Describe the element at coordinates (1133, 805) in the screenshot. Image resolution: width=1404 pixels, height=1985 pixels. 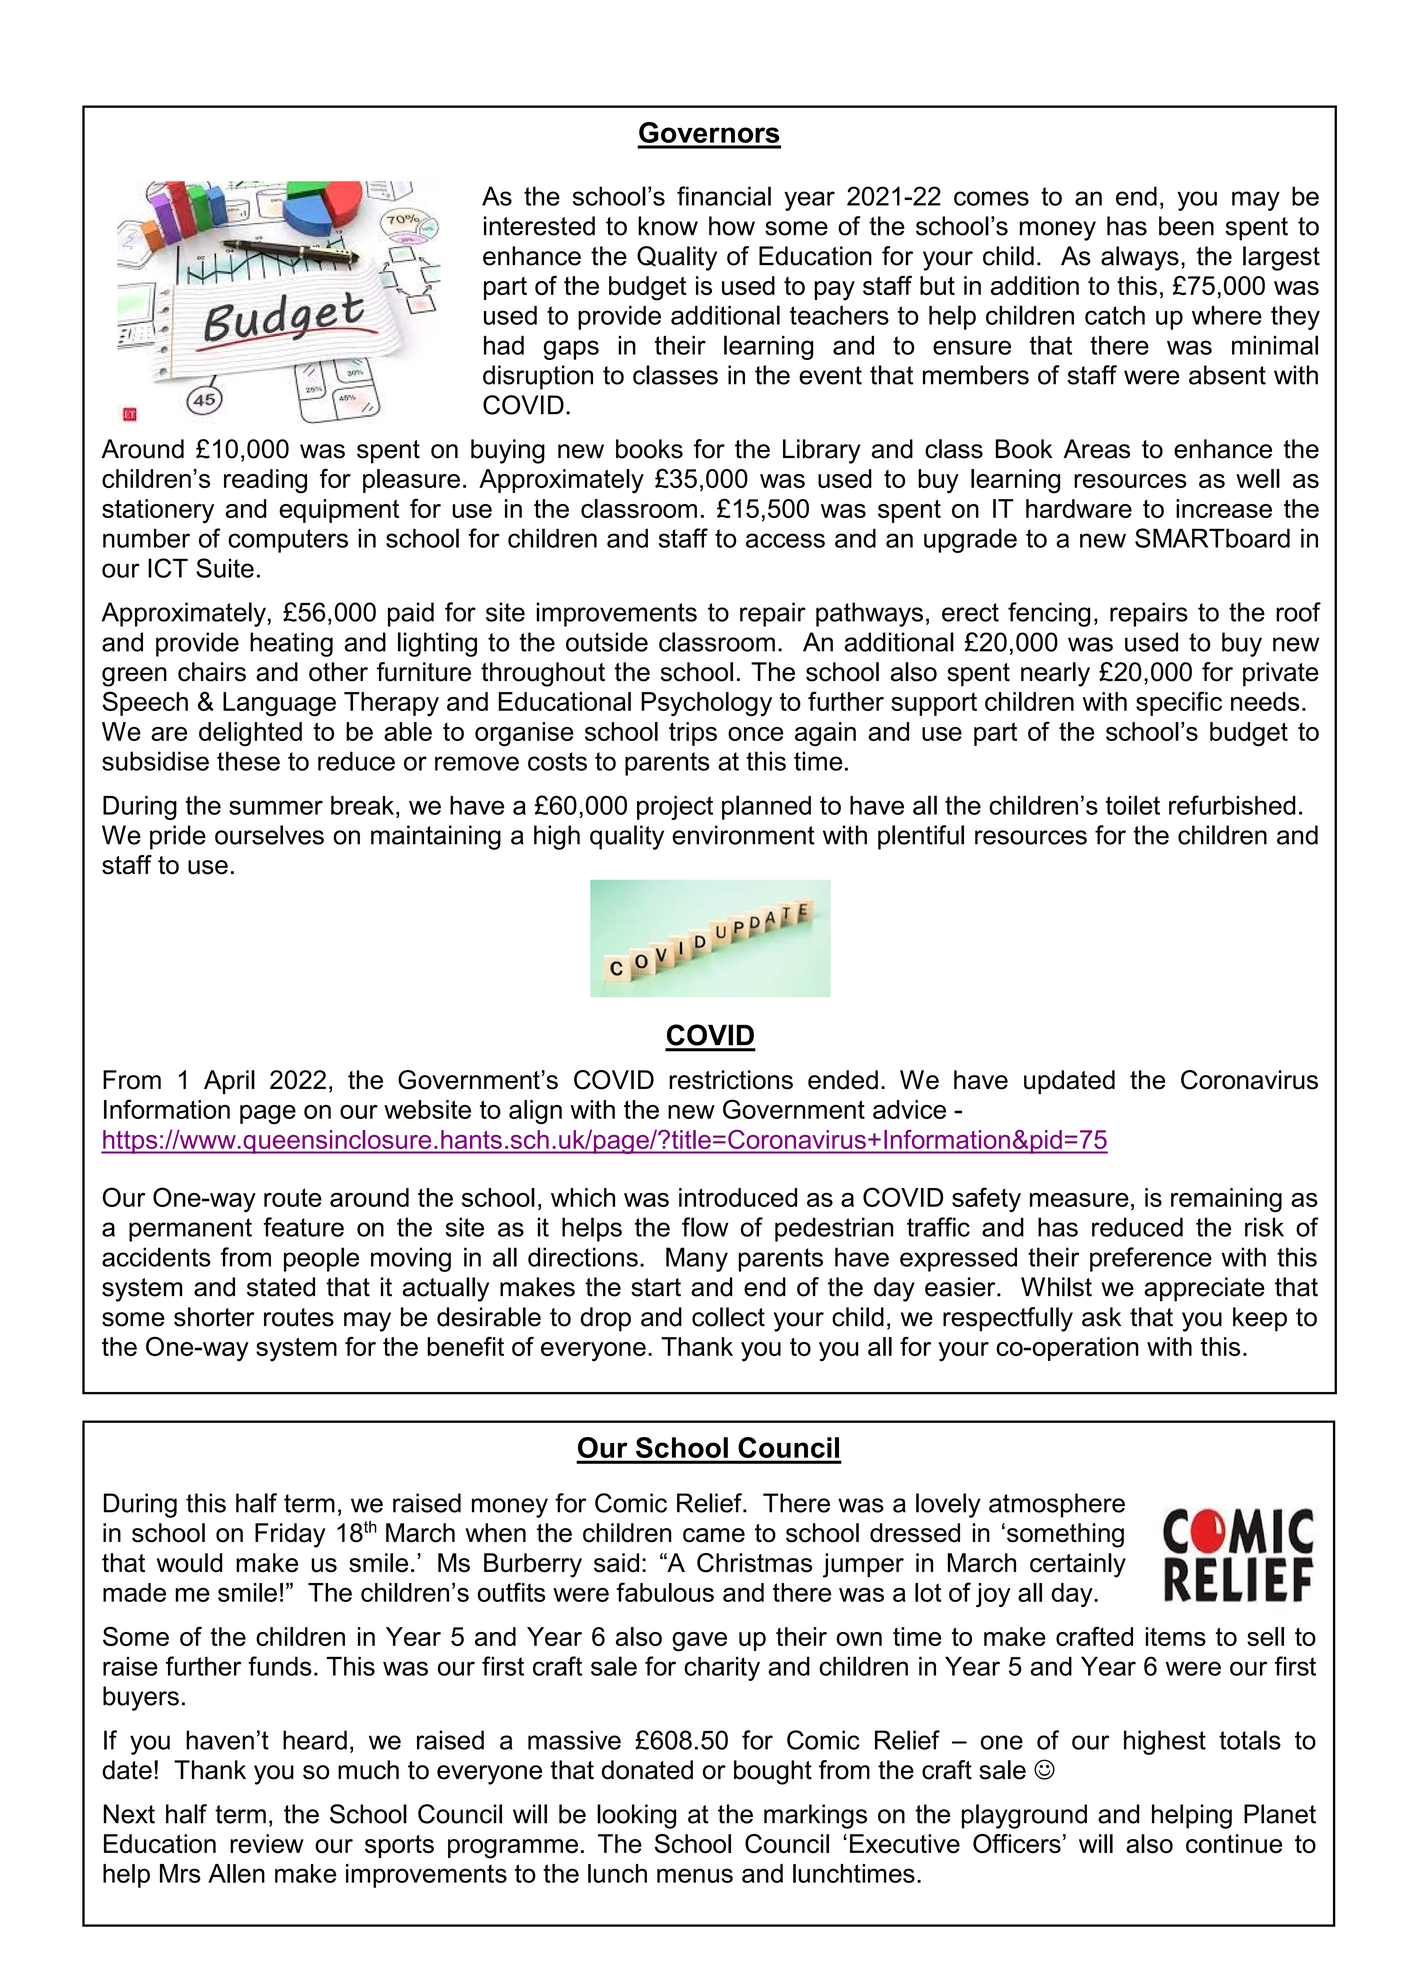
I see `toilet` at that location.
